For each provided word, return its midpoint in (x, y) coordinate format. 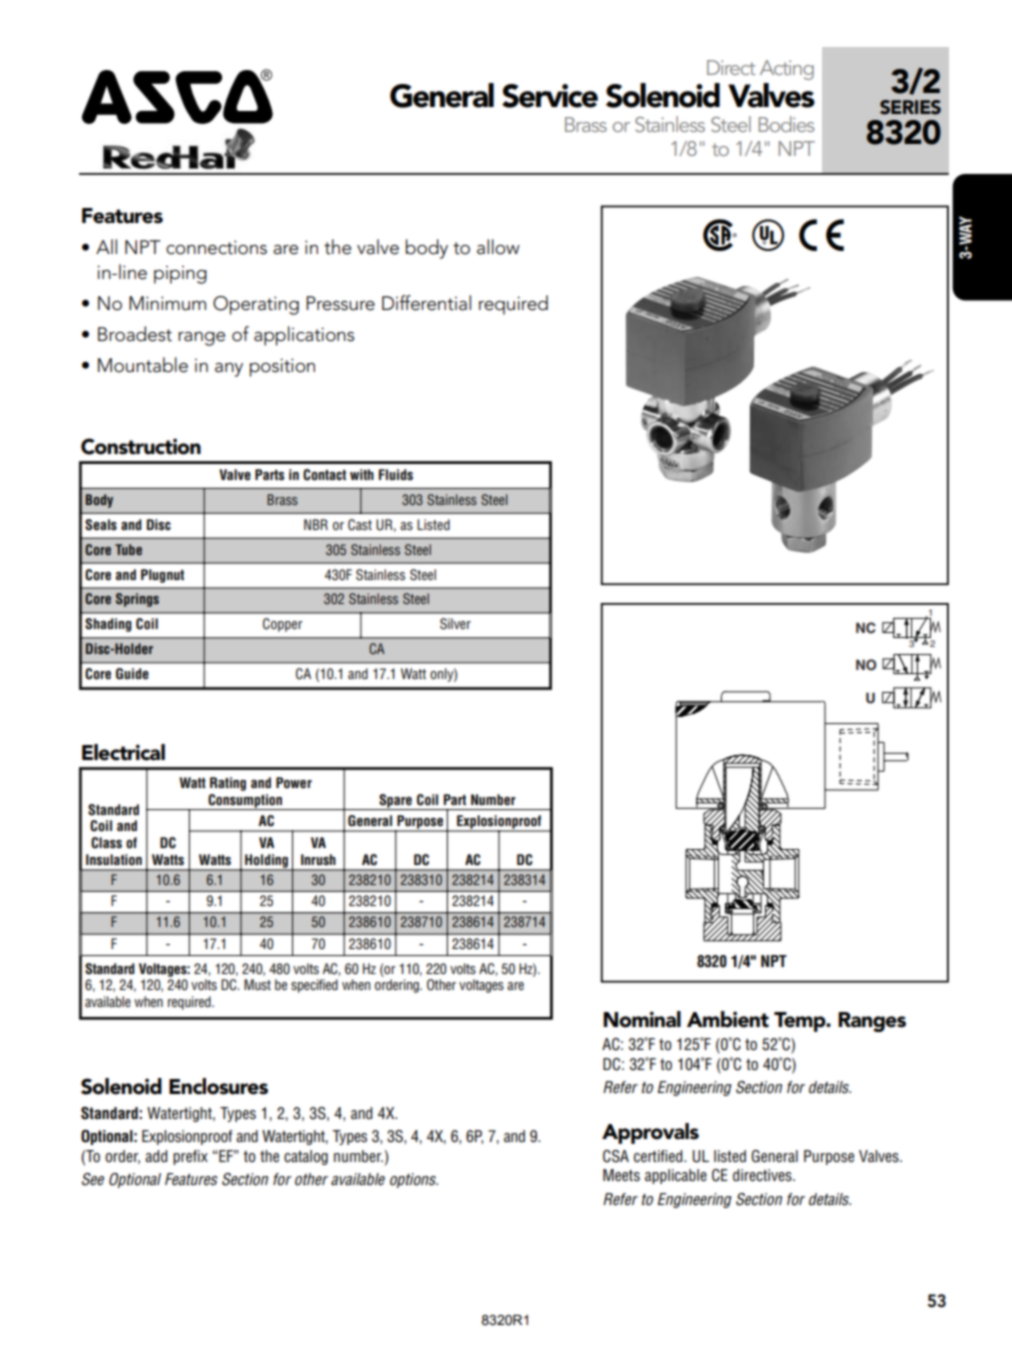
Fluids (396, 474)
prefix (190, 1157)
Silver (455, 624)
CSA (616, 1156)
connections (216, 247)
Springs (137, 600)
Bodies (786, 124)
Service (550, 96)
